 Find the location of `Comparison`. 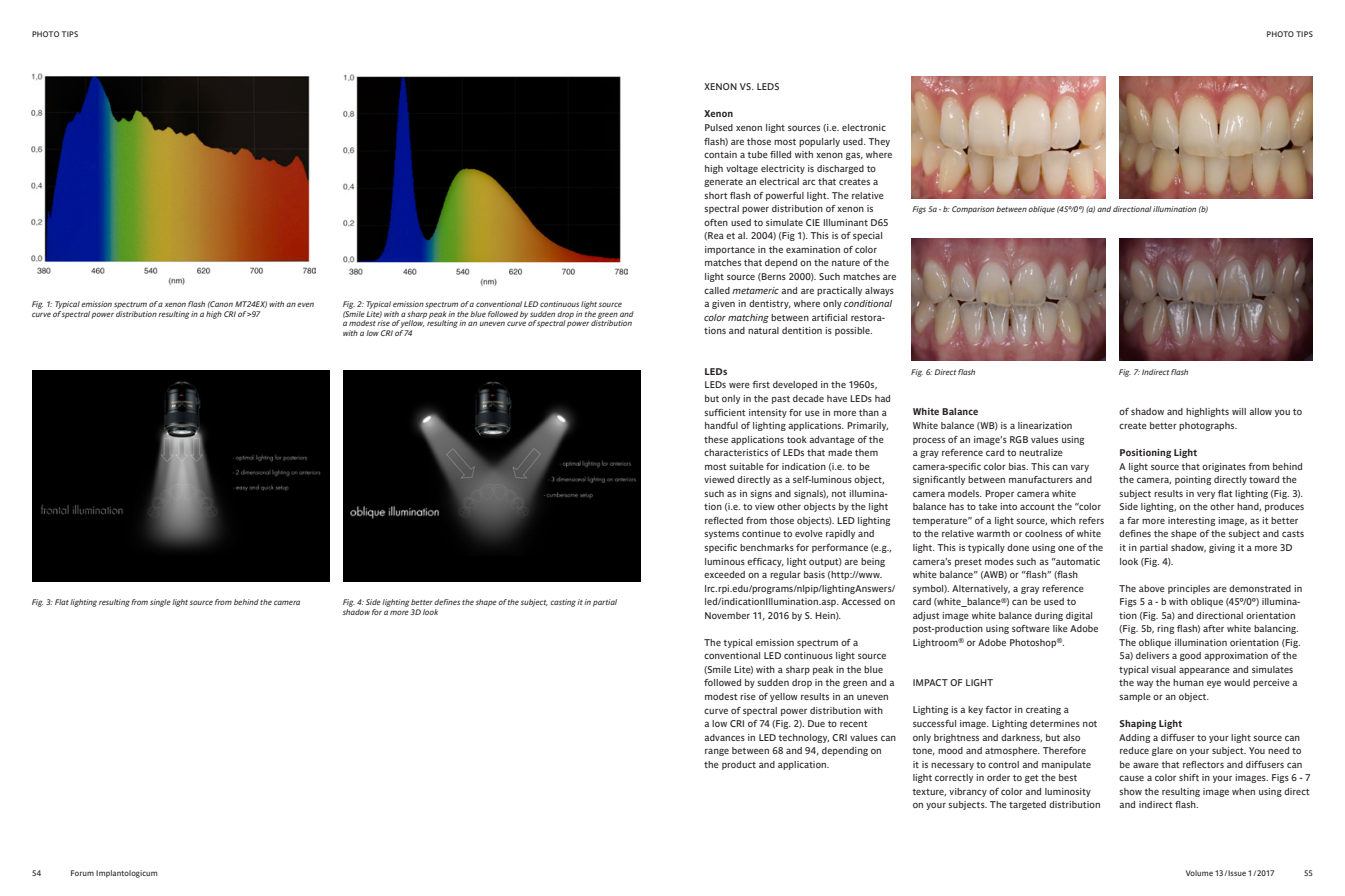

Comparison is located at coordinates (973, 210).
